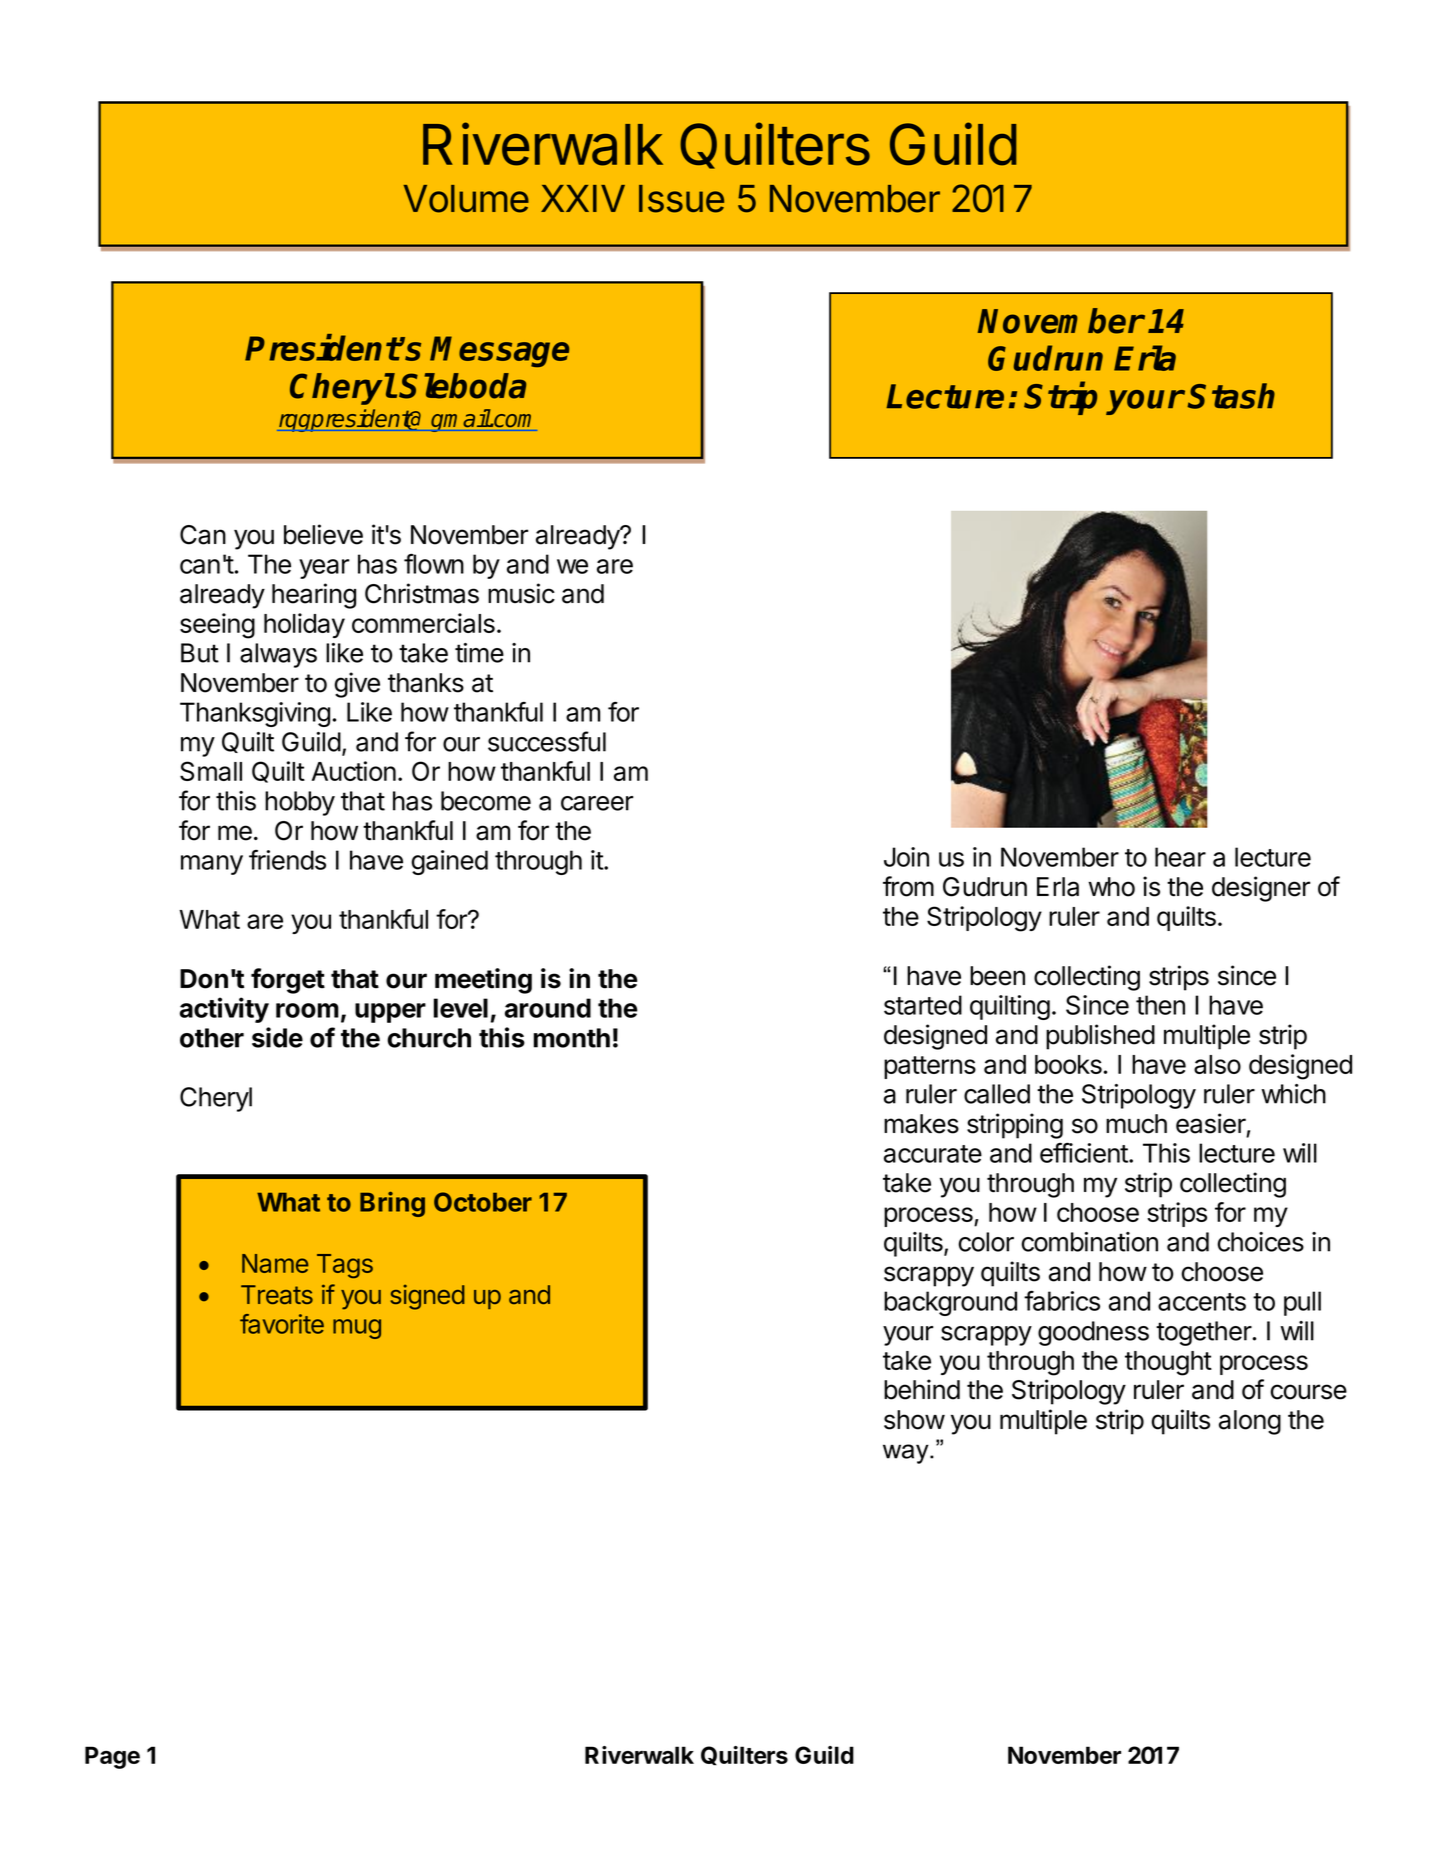 The height and width of the page is (1853, 1432). I want to click on Volume, so click(466, 199).
